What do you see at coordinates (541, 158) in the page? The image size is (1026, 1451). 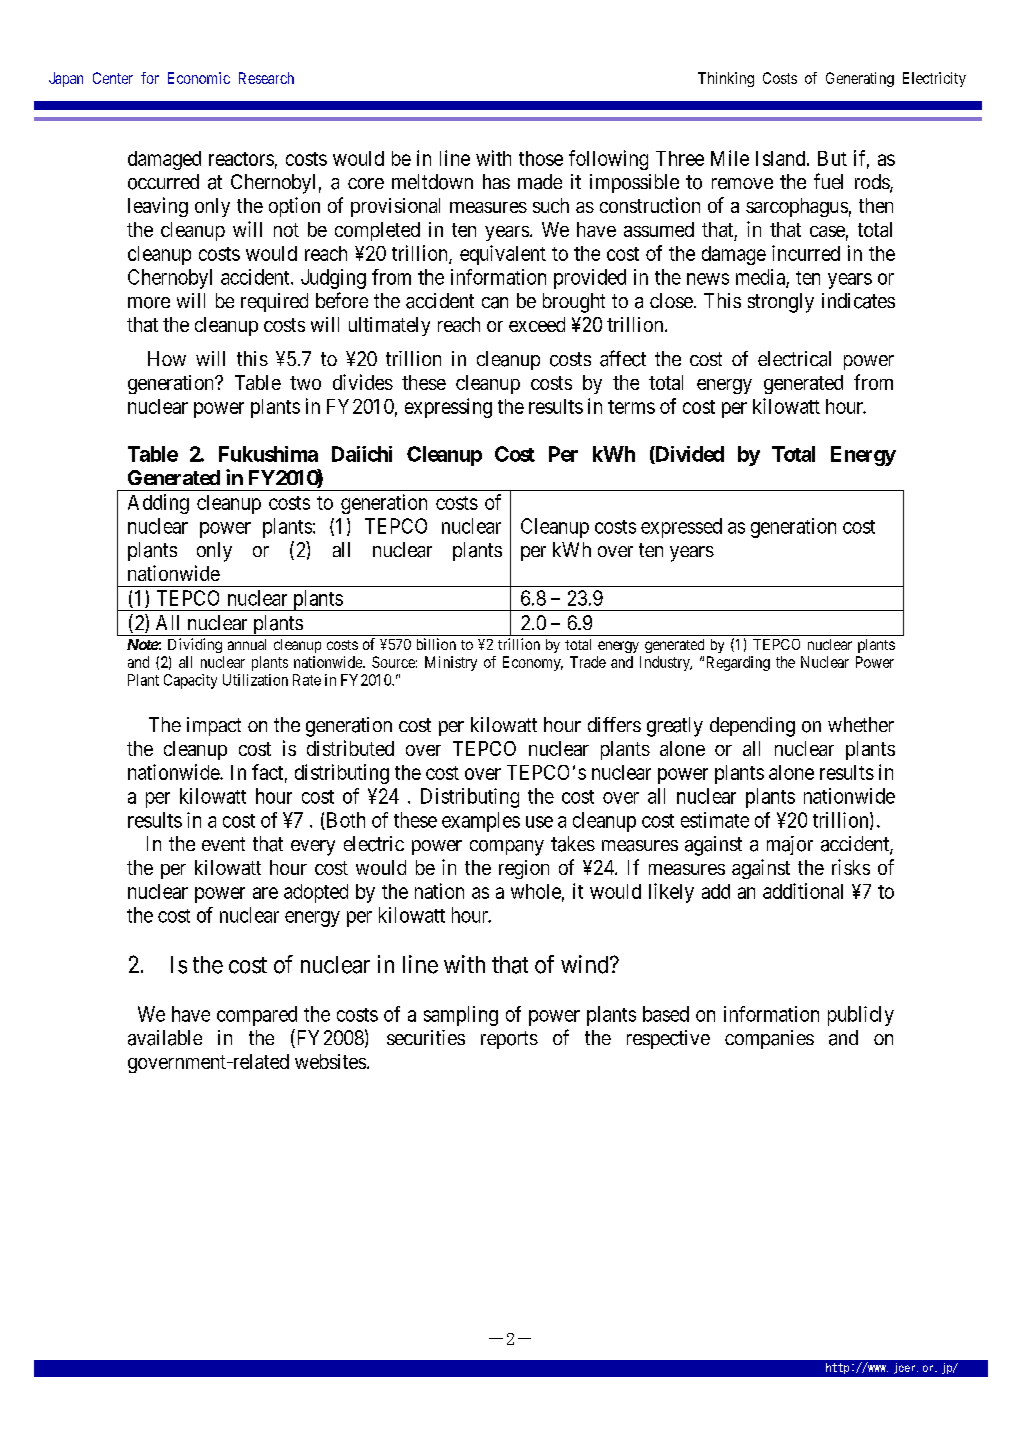 I see `those` at bounding box center [541, 158].
